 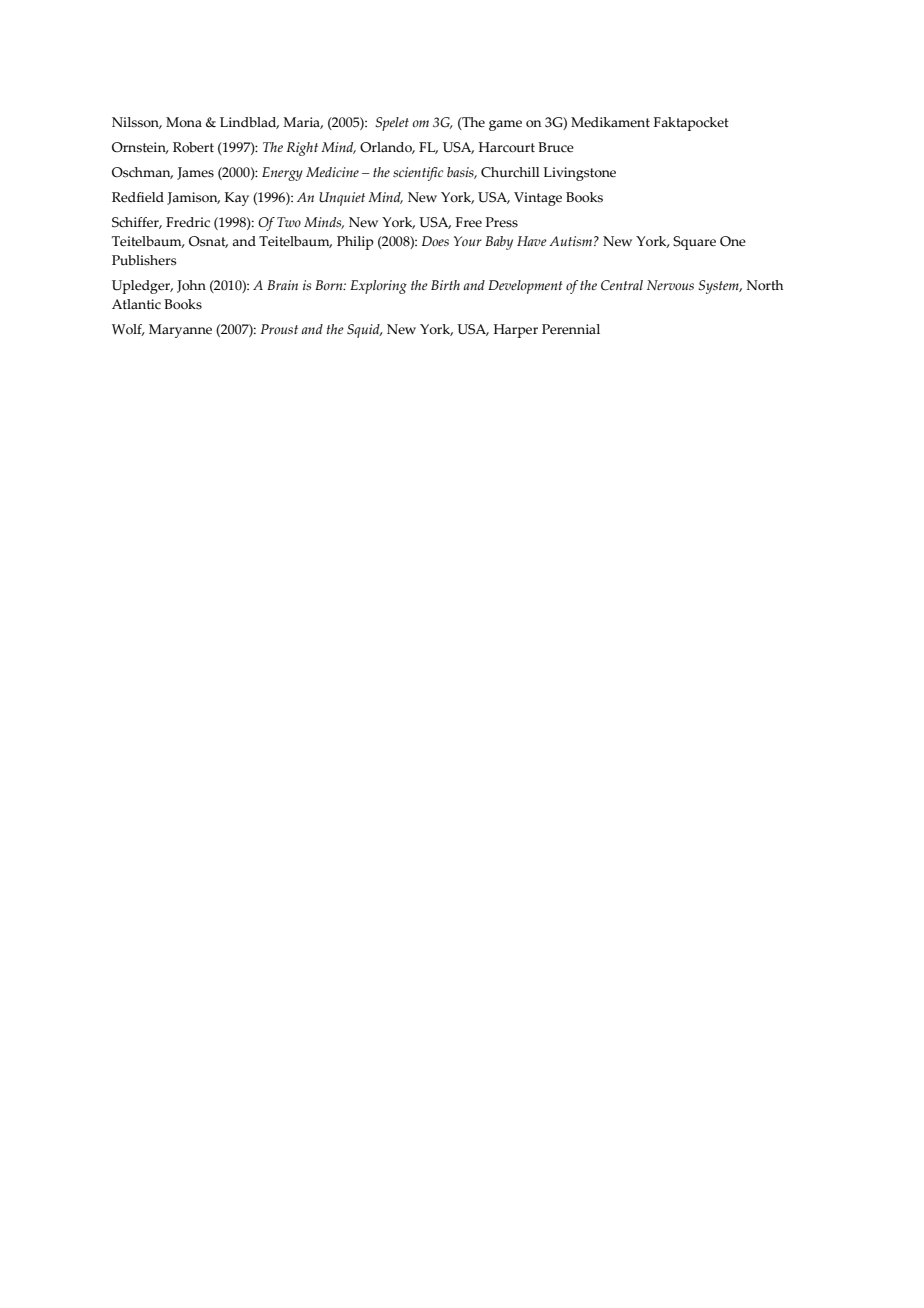 What do you see at coordinates (556, 147) in the screenshot?
I see `Bruce` at bounding box center [556, 147].
